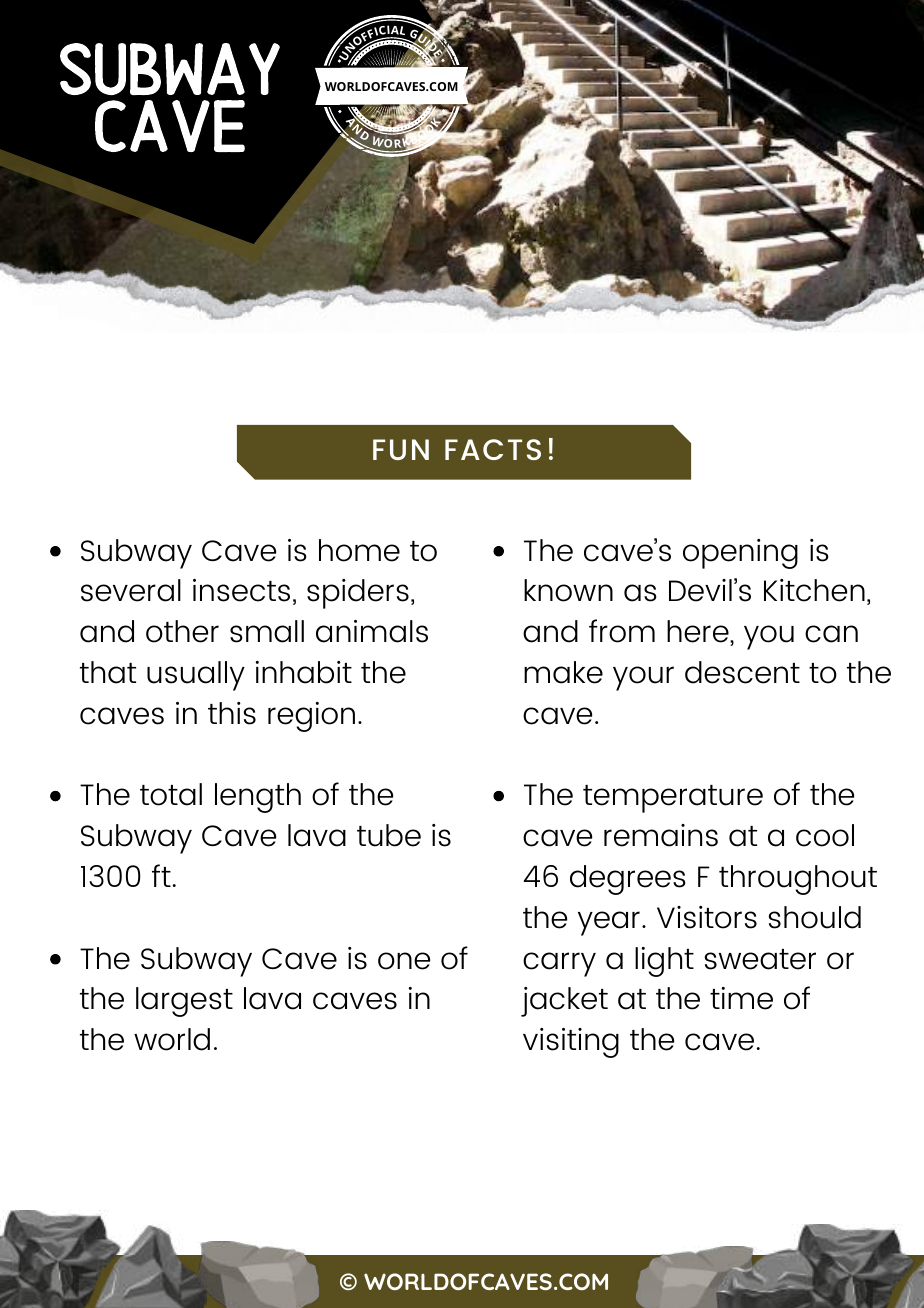  What do you see at coordinates (184, 1002) in the image?
I see `largest` at bounding box center [184, 1002].
